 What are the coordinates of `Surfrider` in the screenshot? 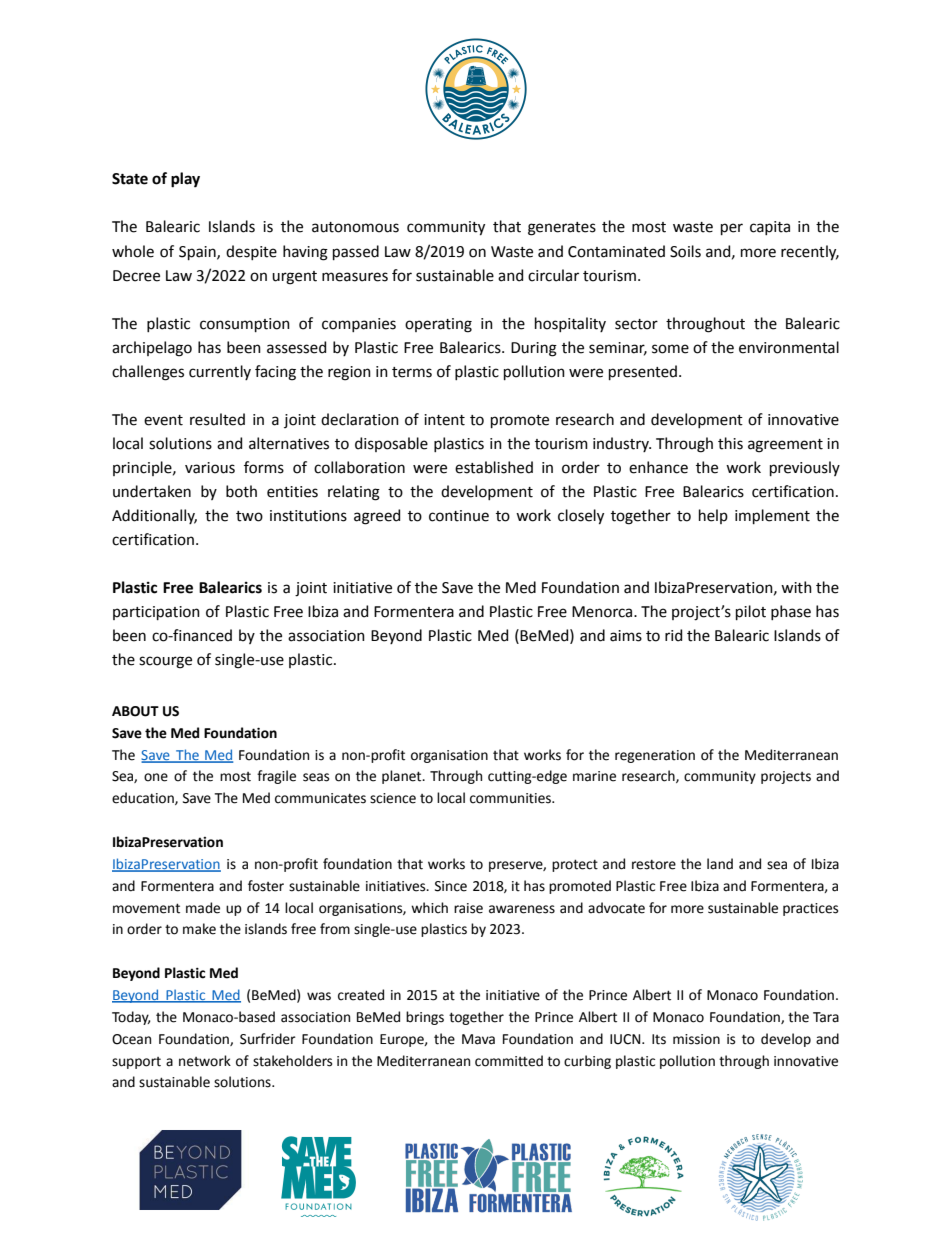 It's located at (268, 1039).
